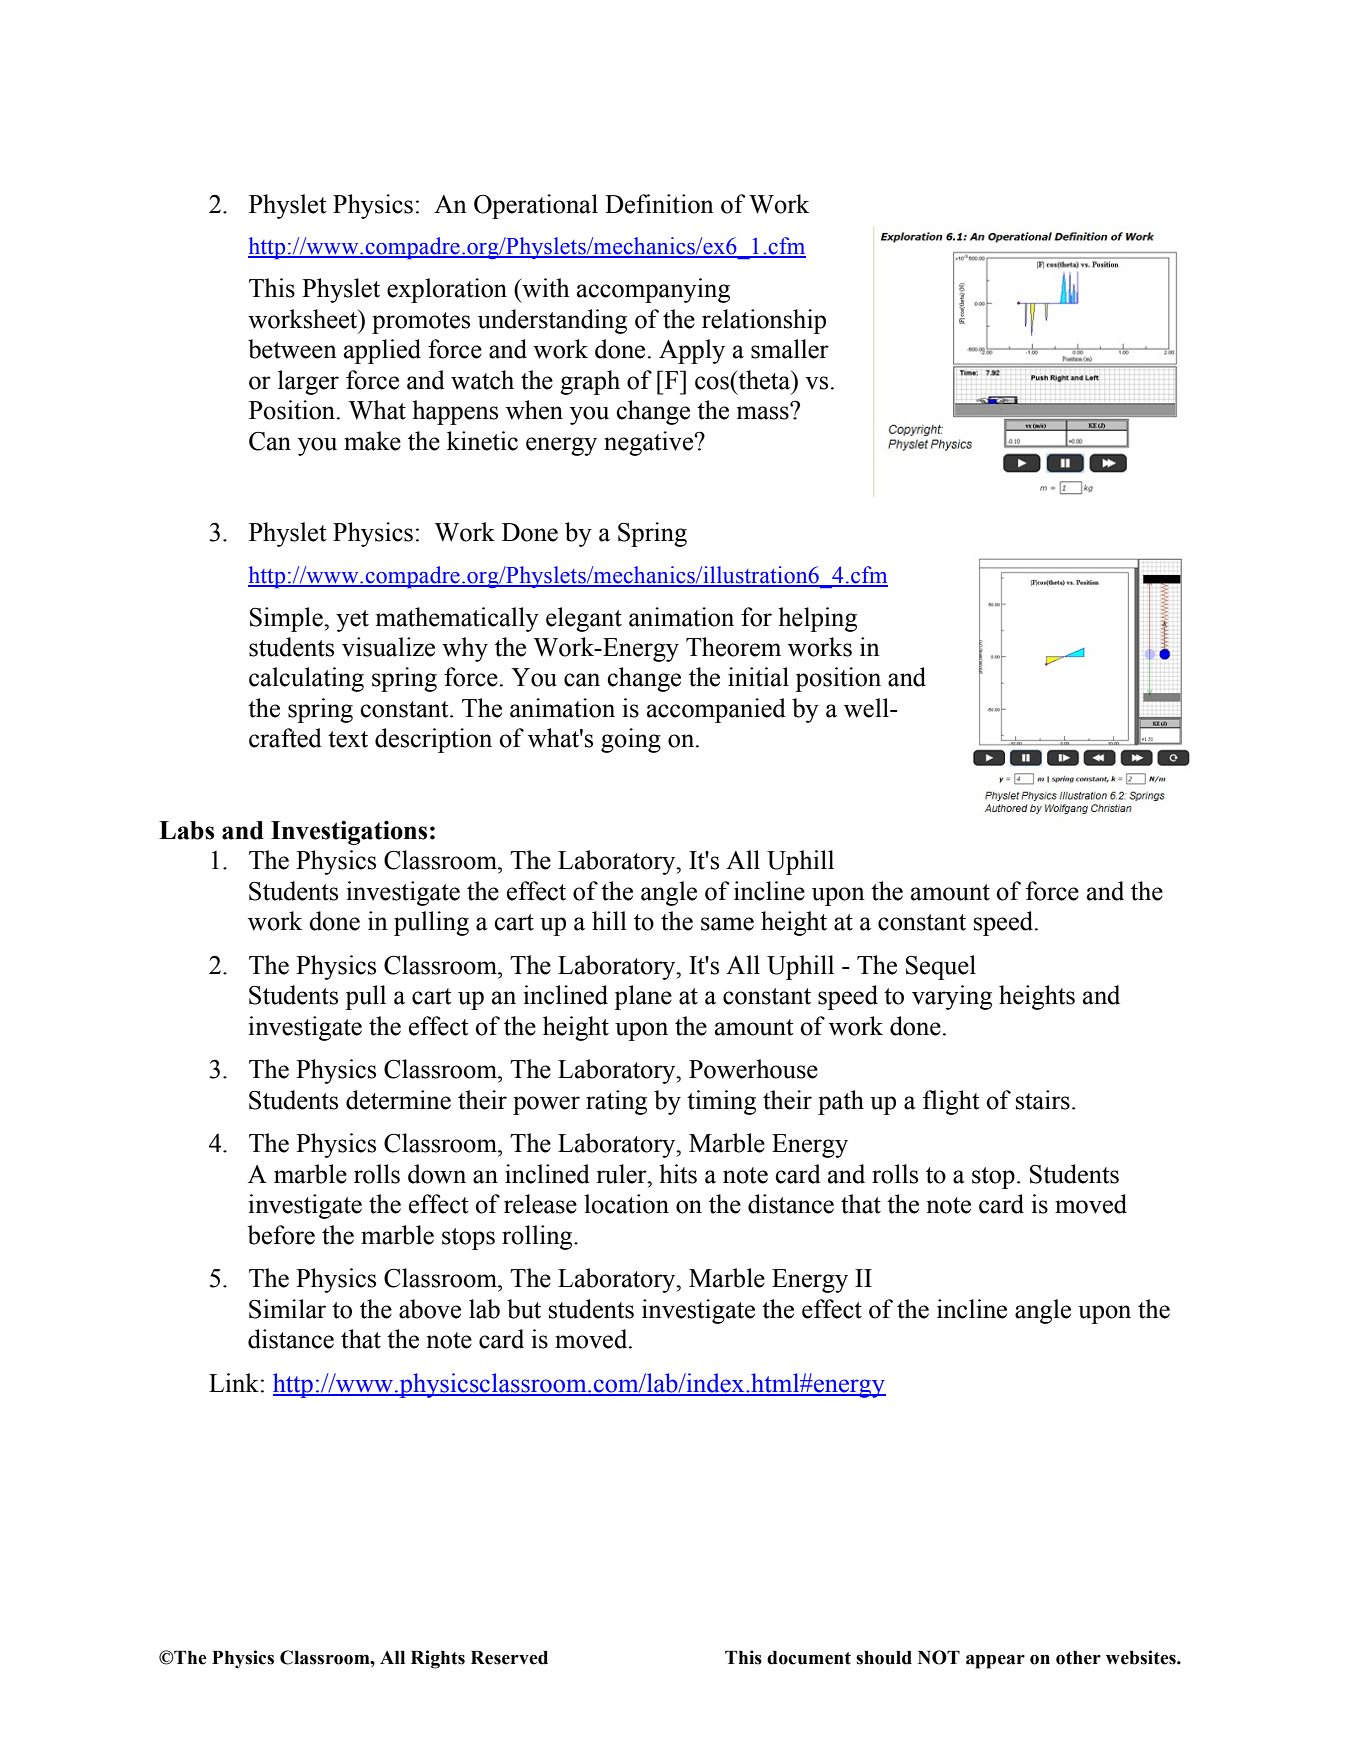  What do you see at coordinates (941, 967) in the page?
I see `Sequel` at bounding box center [941, 967].
